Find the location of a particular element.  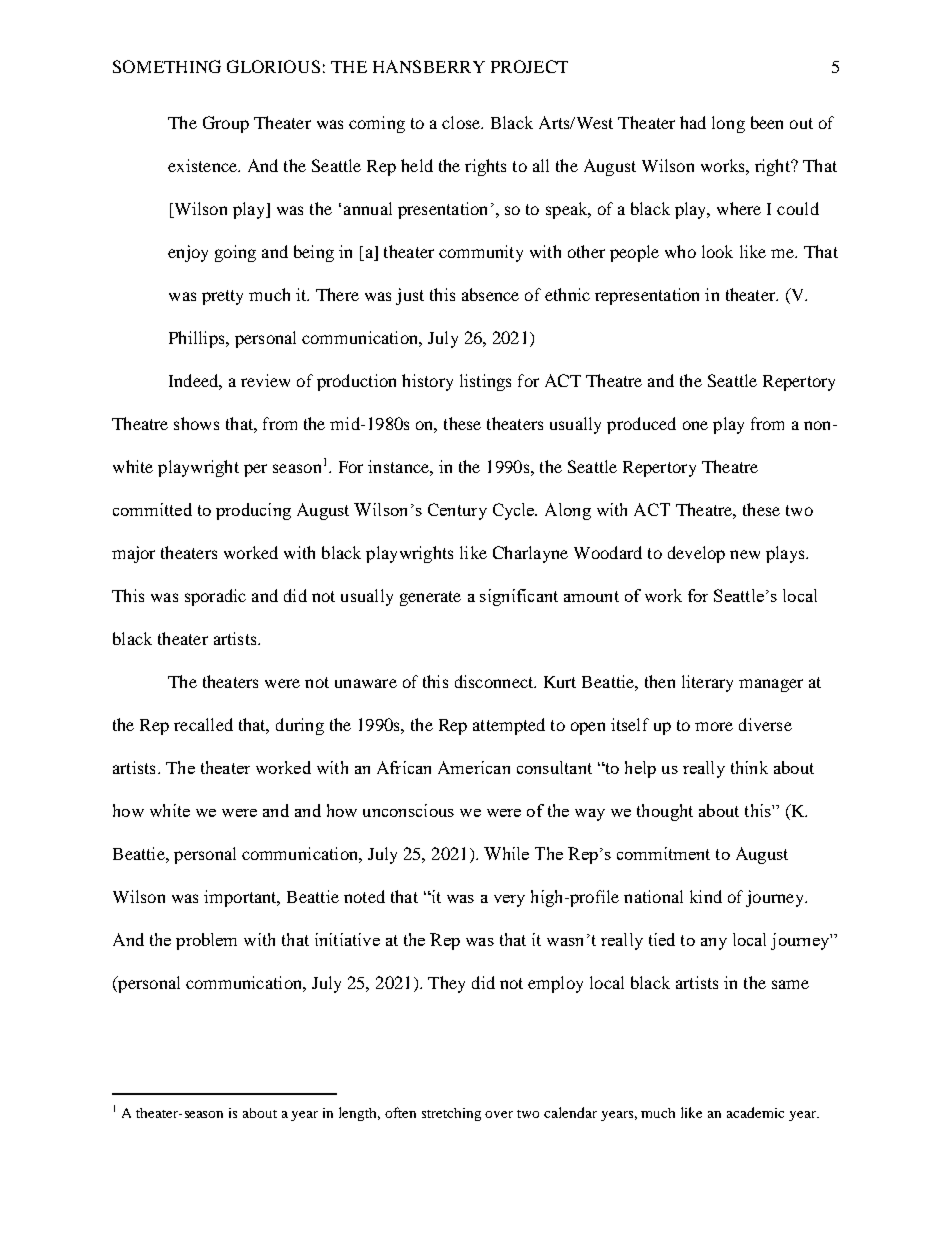

Phillips is located at coordinates (198, 339).
